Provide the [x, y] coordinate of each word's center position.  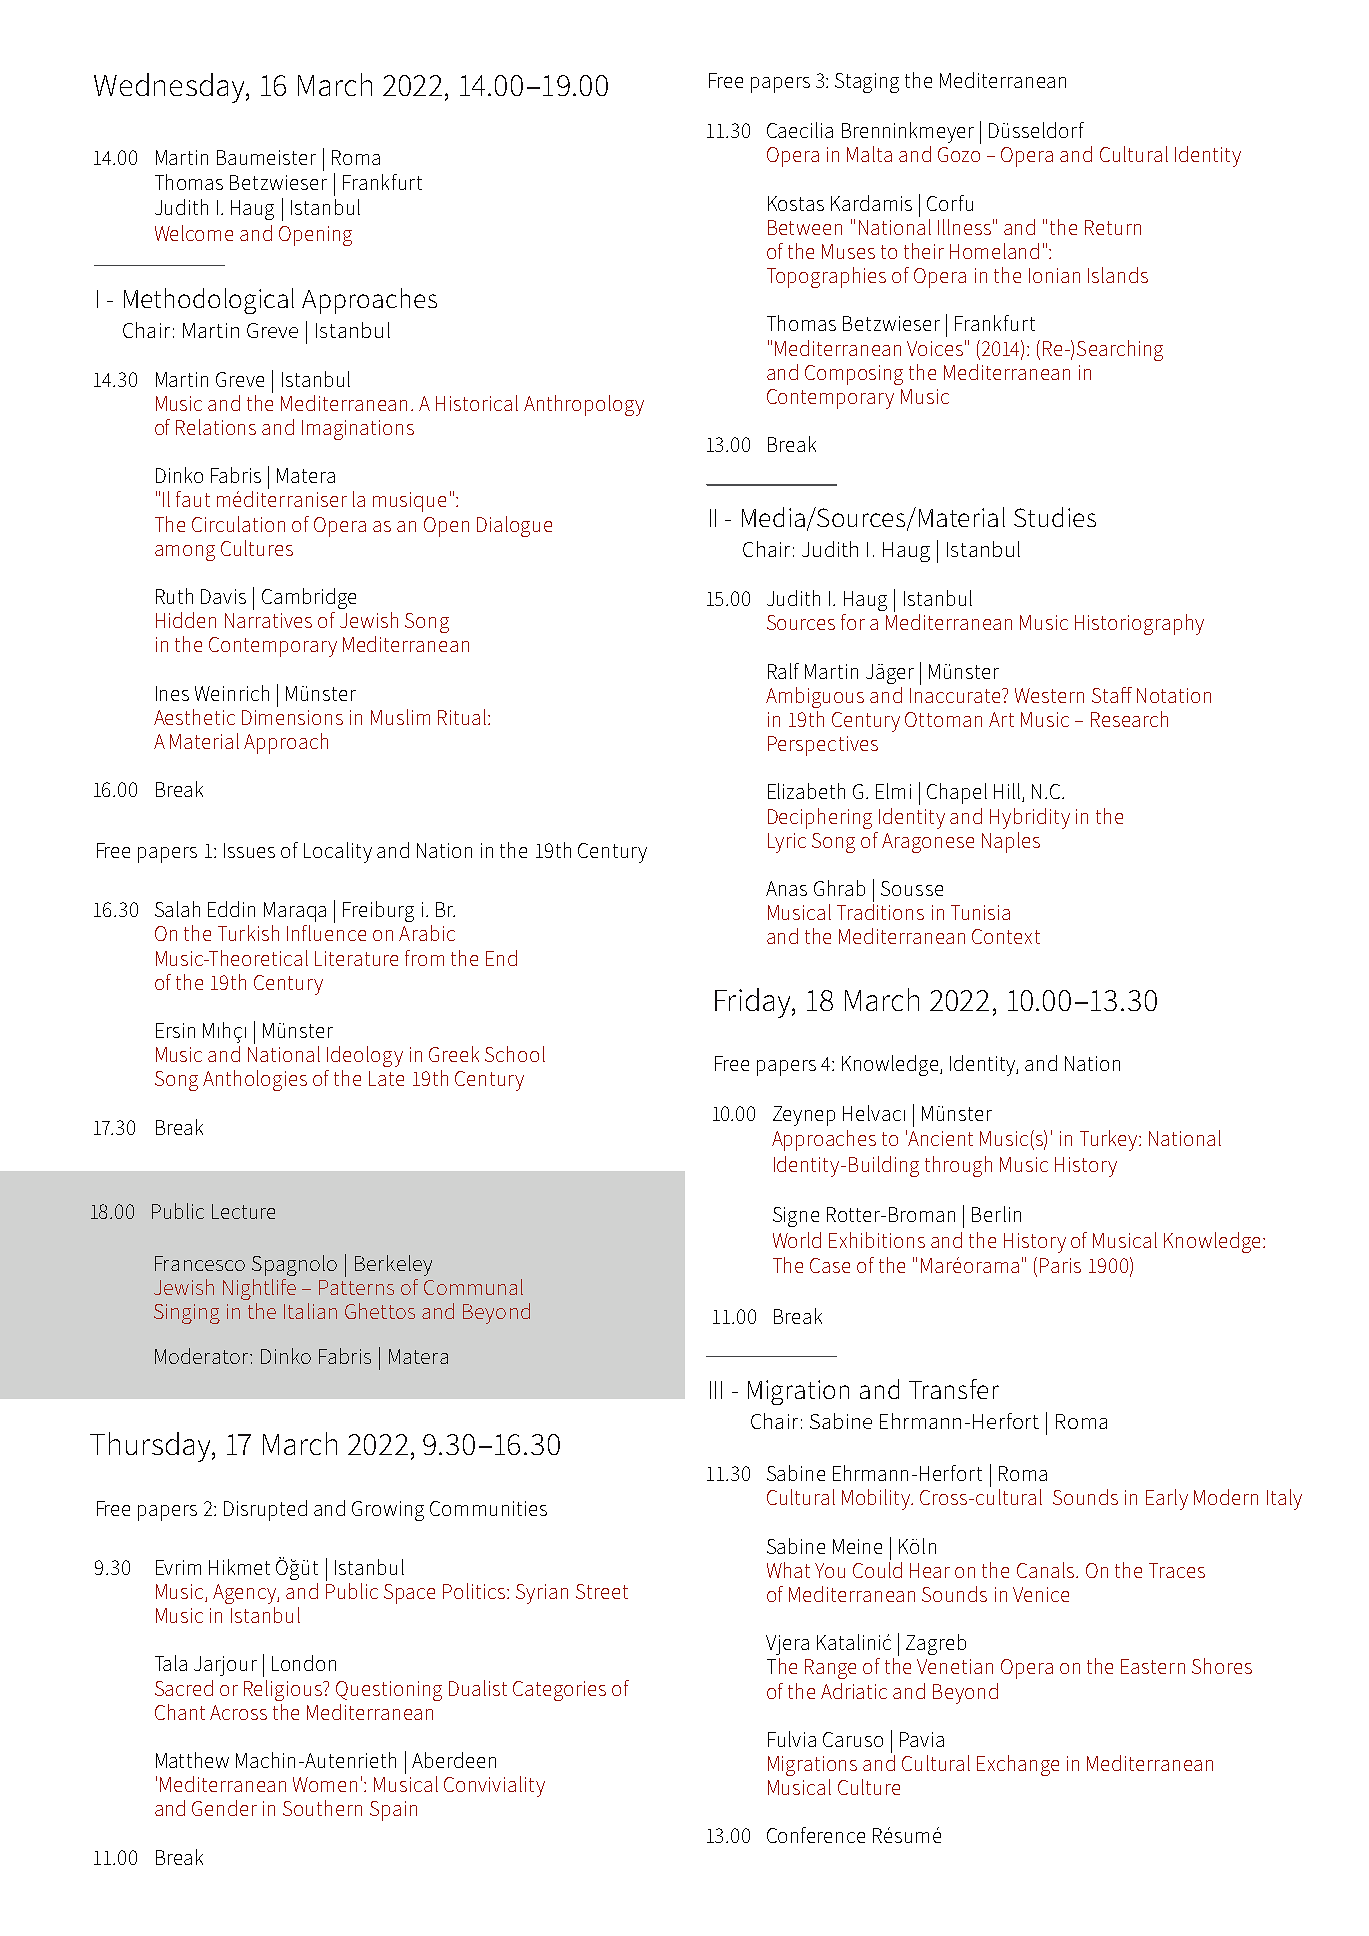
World [797, 1240]
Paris [1060, 1265]
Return [1113, 227]
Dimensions [292, 717]
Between [805, 227]
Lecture [243, 1211]
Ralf [783, 671]
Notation [1174, 695]
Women [325, 1784]
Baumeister [266, 157]
